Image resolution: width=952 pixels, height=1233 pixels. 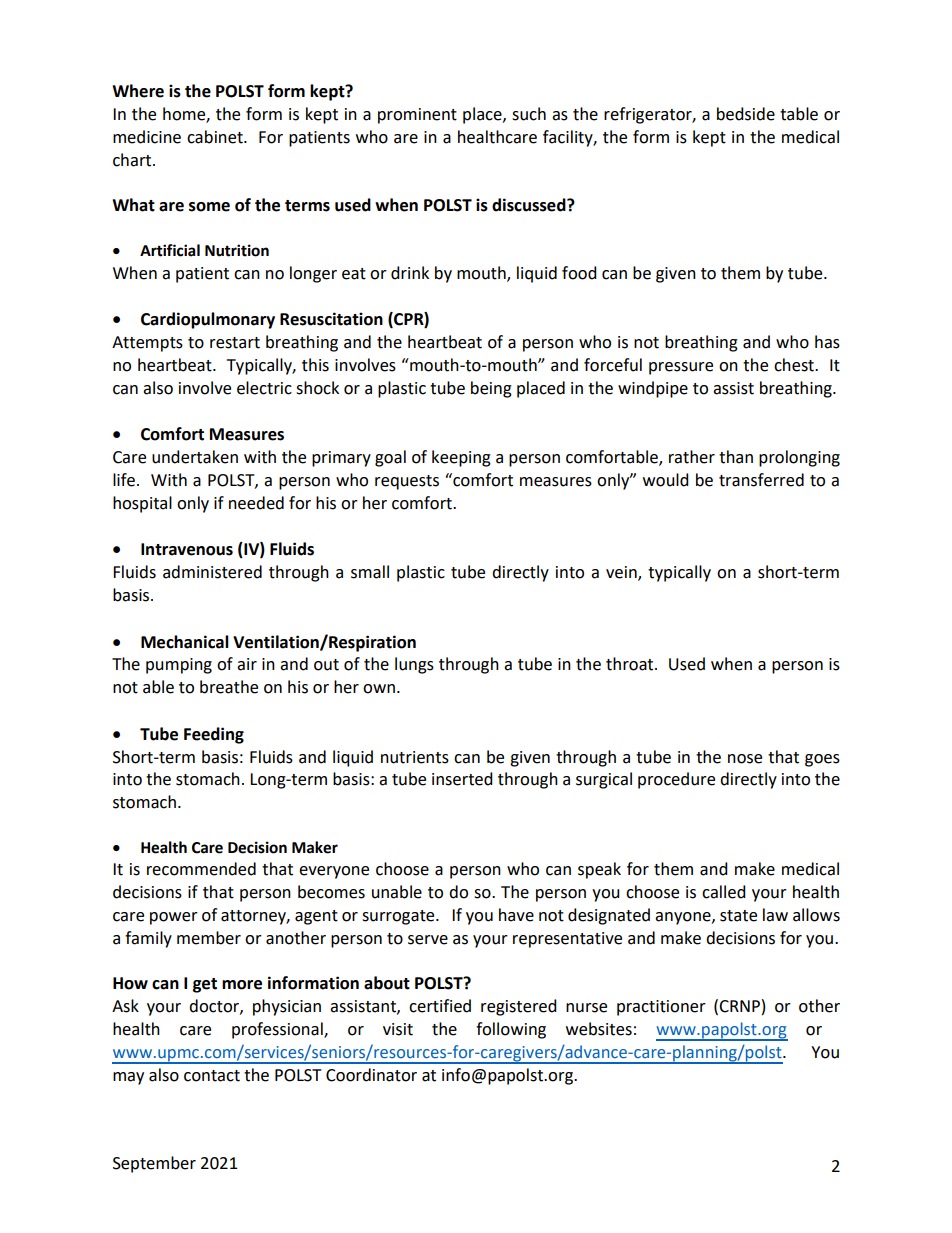 What do you see at coordinates (147, 137) in the screenshot?
I see `medicine` at bounding box center [147, 137].
